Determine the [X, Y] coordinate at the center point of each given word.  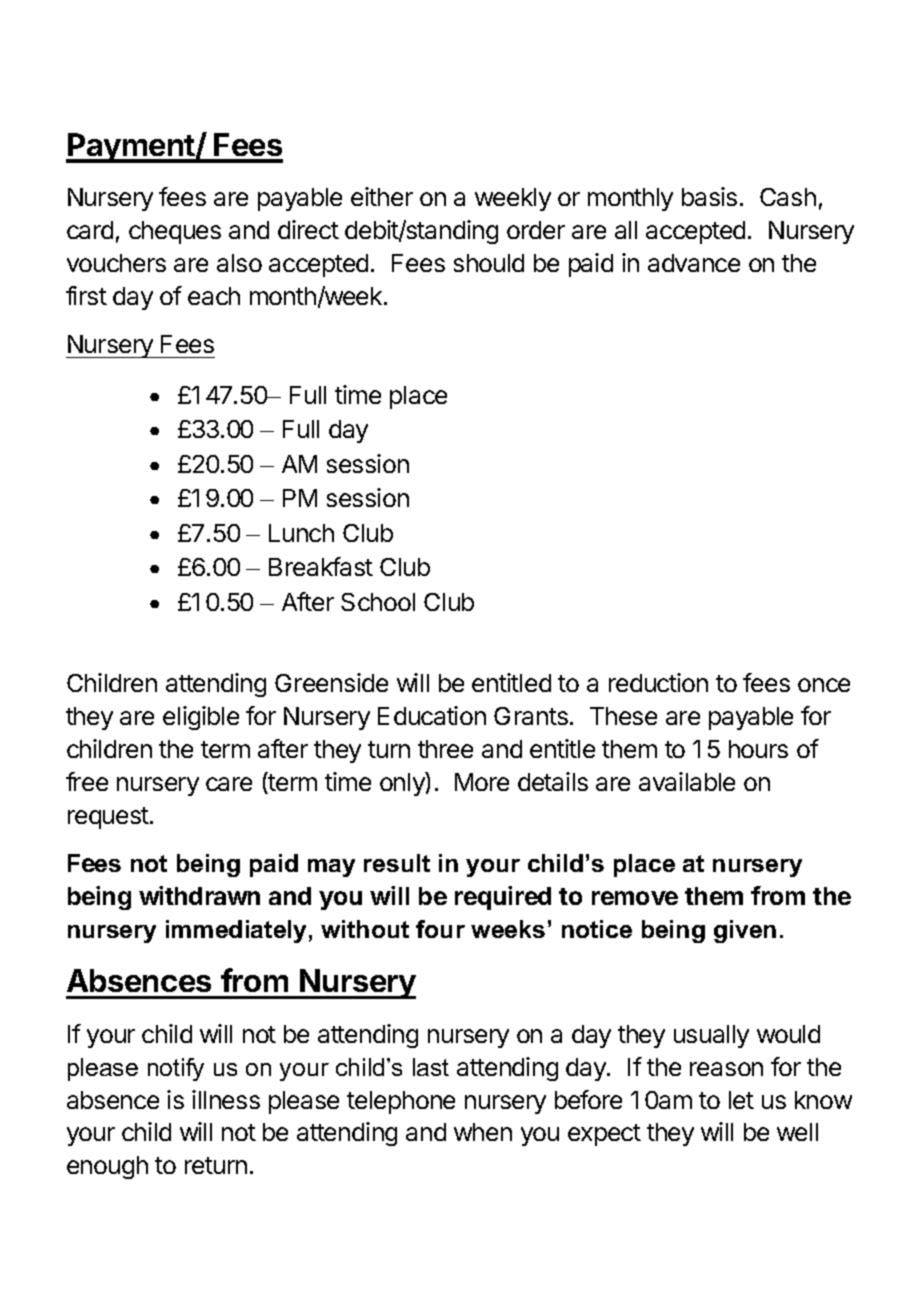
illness [226, 1099]
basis [709, 196]
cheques [175, 232]
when [483, 1132]
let [741, 1100]
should [489, 263]
